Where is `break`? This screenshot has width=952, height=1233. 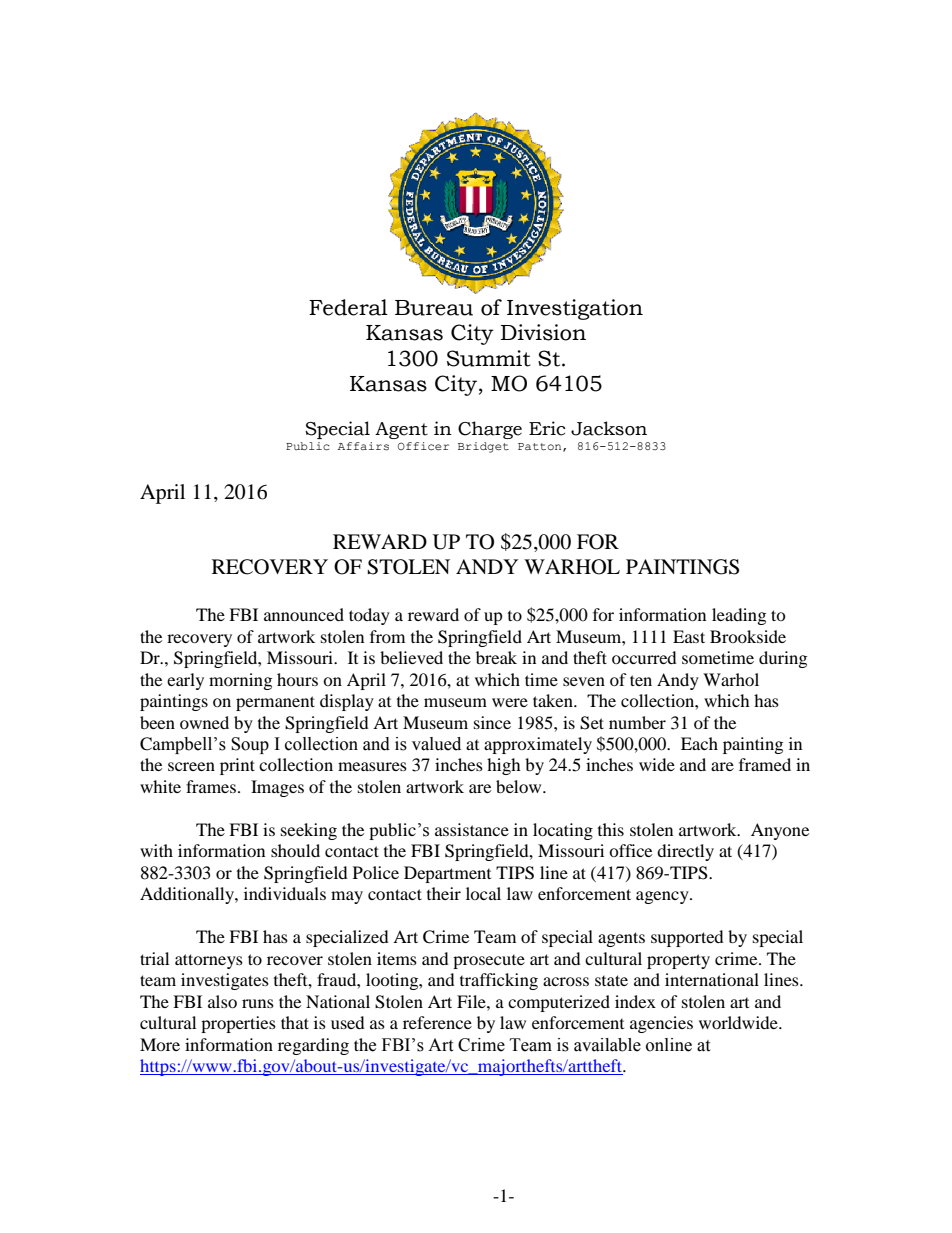
break is located at coordinates (496, 657).
